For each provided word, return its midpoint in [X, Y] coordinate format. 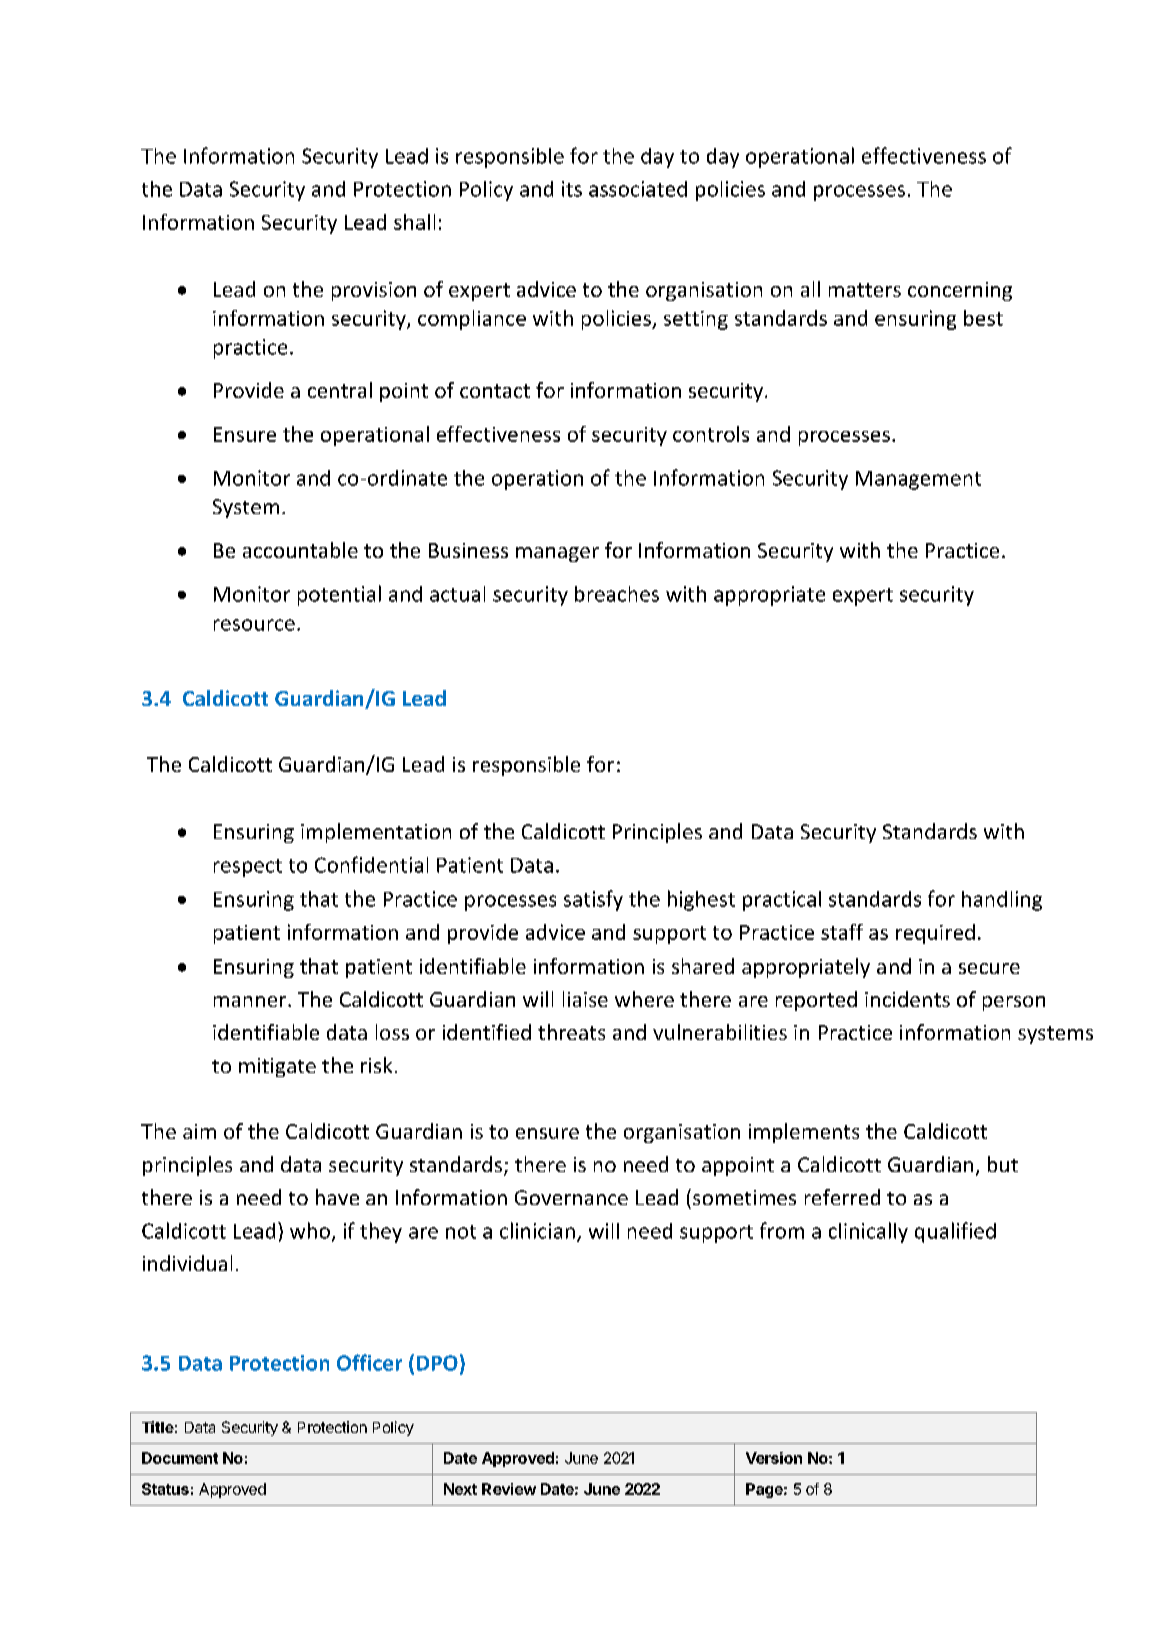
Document [180, 1458]
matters [865, 290]
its [572, 189]
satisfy [593, 900]
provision [374, 291]
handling [1002, 901]
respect [248, 868]
